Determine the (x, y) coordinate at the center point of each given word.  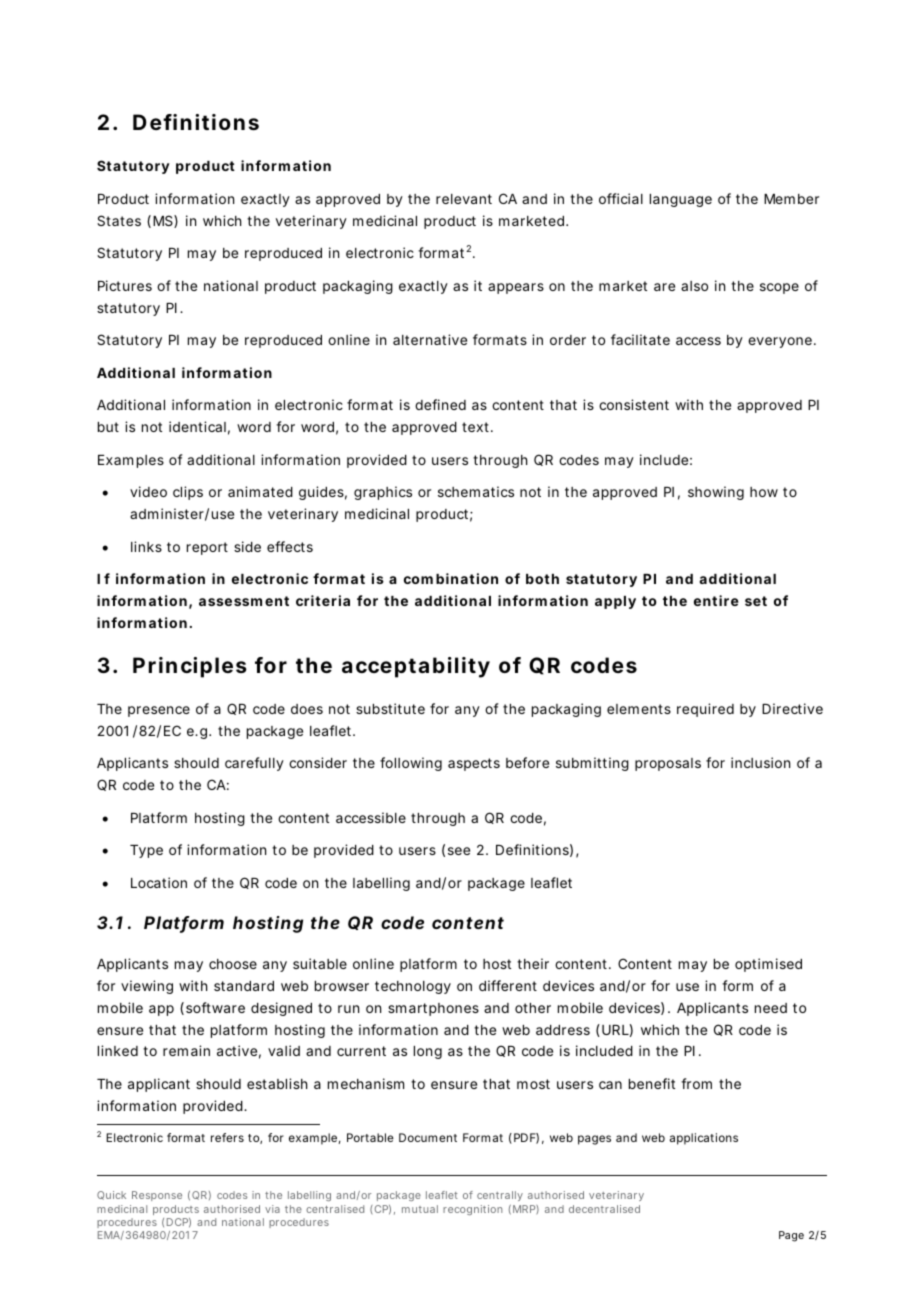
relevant (464, 199)
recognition (472, 1210)
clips (188, 493)
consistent (634, 404)
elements (639, 709)
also (694, 286)
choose (233, 964)
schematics (476, 491)
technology (413, 987)
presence (159, 711)
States (119, 220)
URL (615, 1030)
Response (157, 1196)
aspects (474, 764)
